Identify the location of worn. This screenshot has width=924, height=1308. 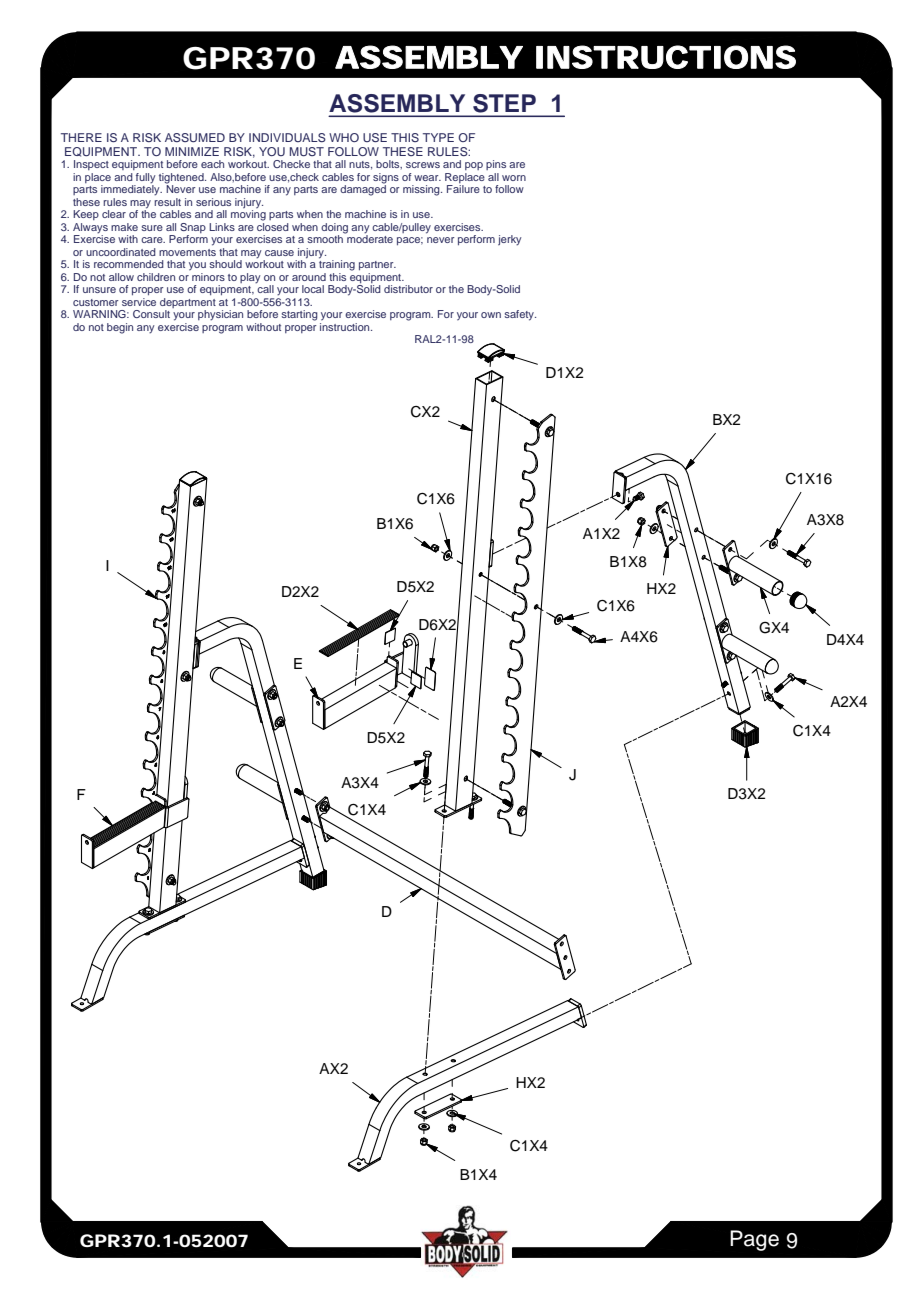
(514, 178).
